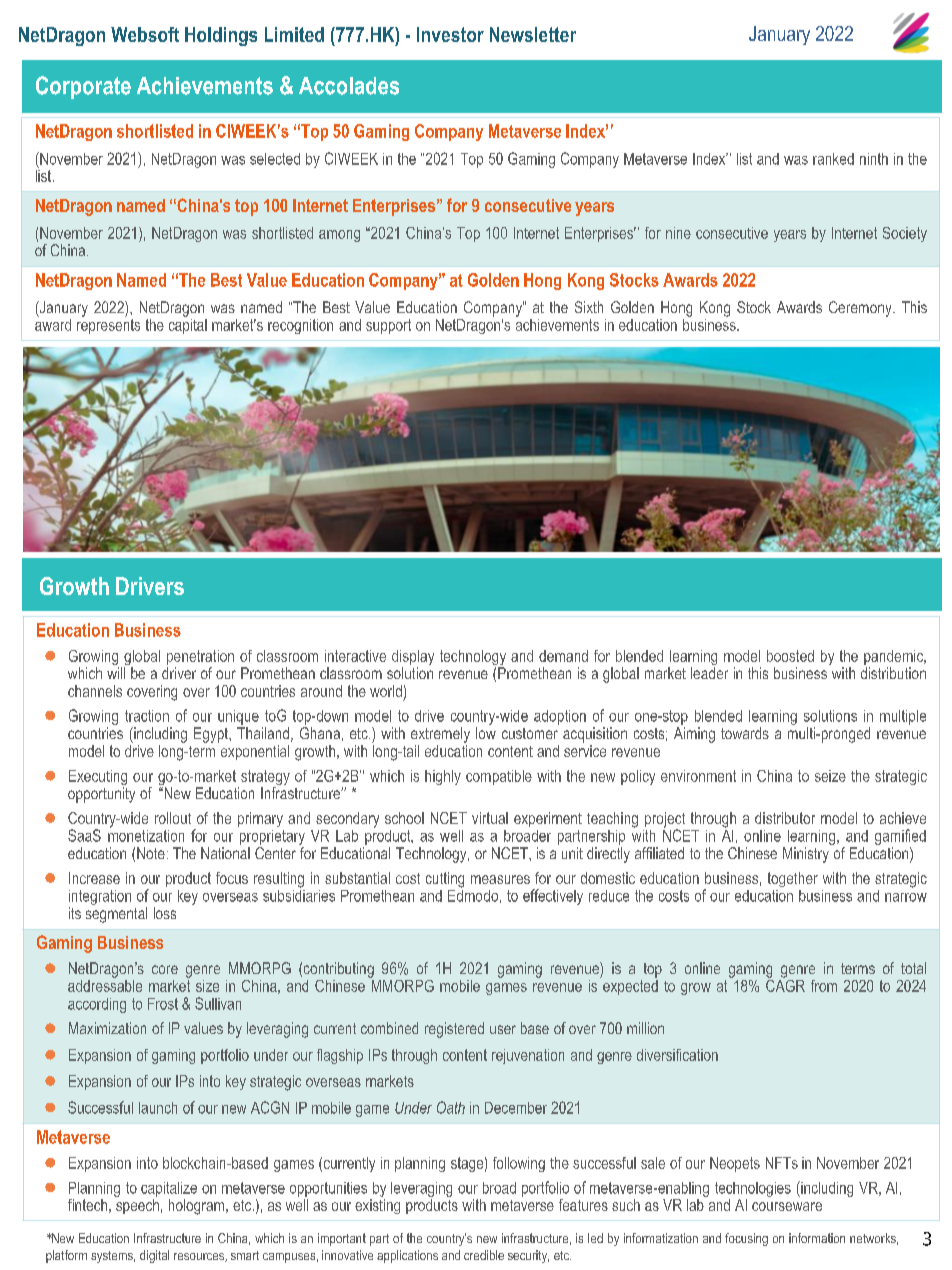 The width and height of the page is (952, 1270). What do you see at coordinates (221, 36) in the page?
I see `Holdings` at bounding box center [221, 36].
